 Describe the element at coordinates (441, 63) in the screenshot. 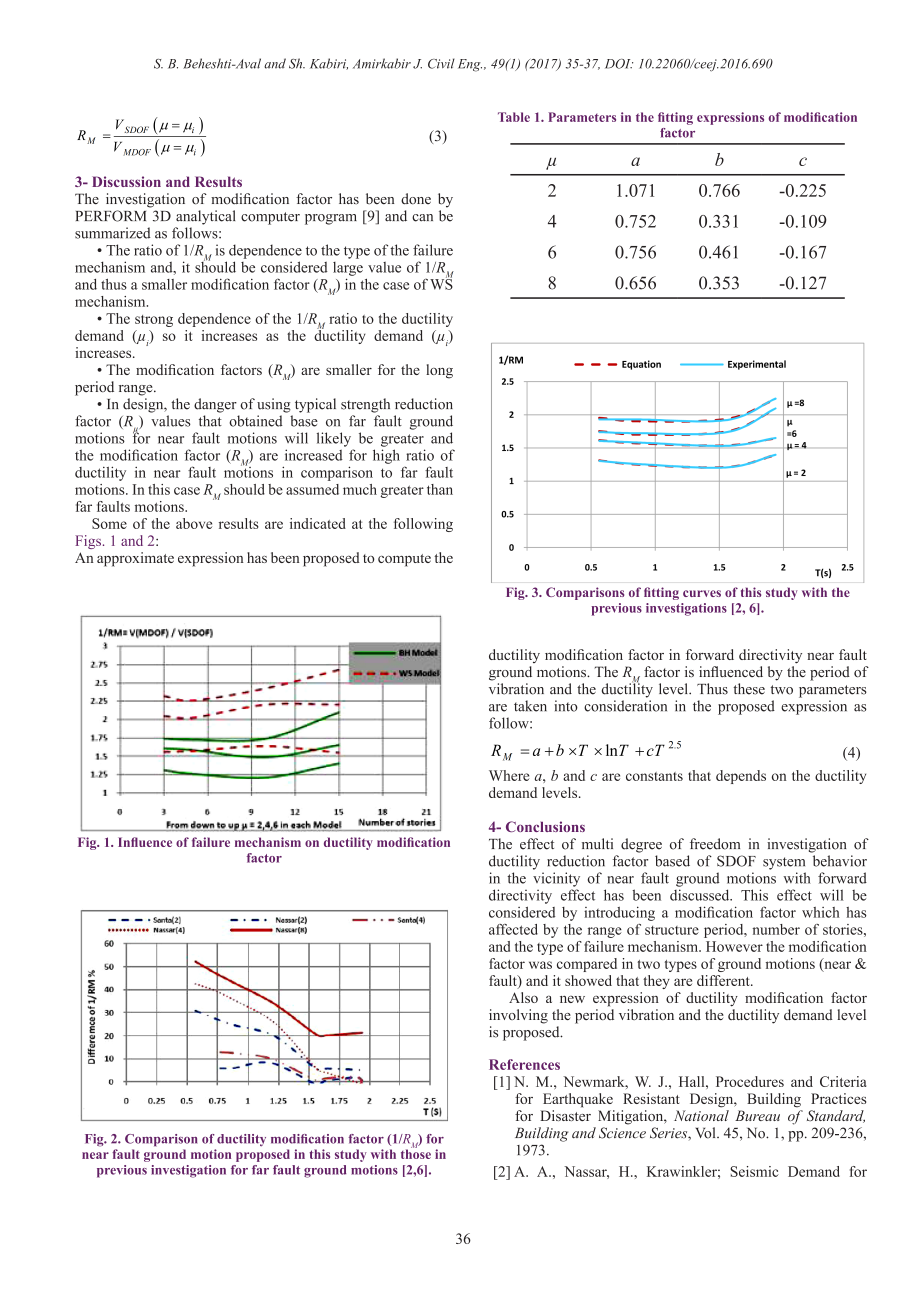

I see `Civil` at that location.
